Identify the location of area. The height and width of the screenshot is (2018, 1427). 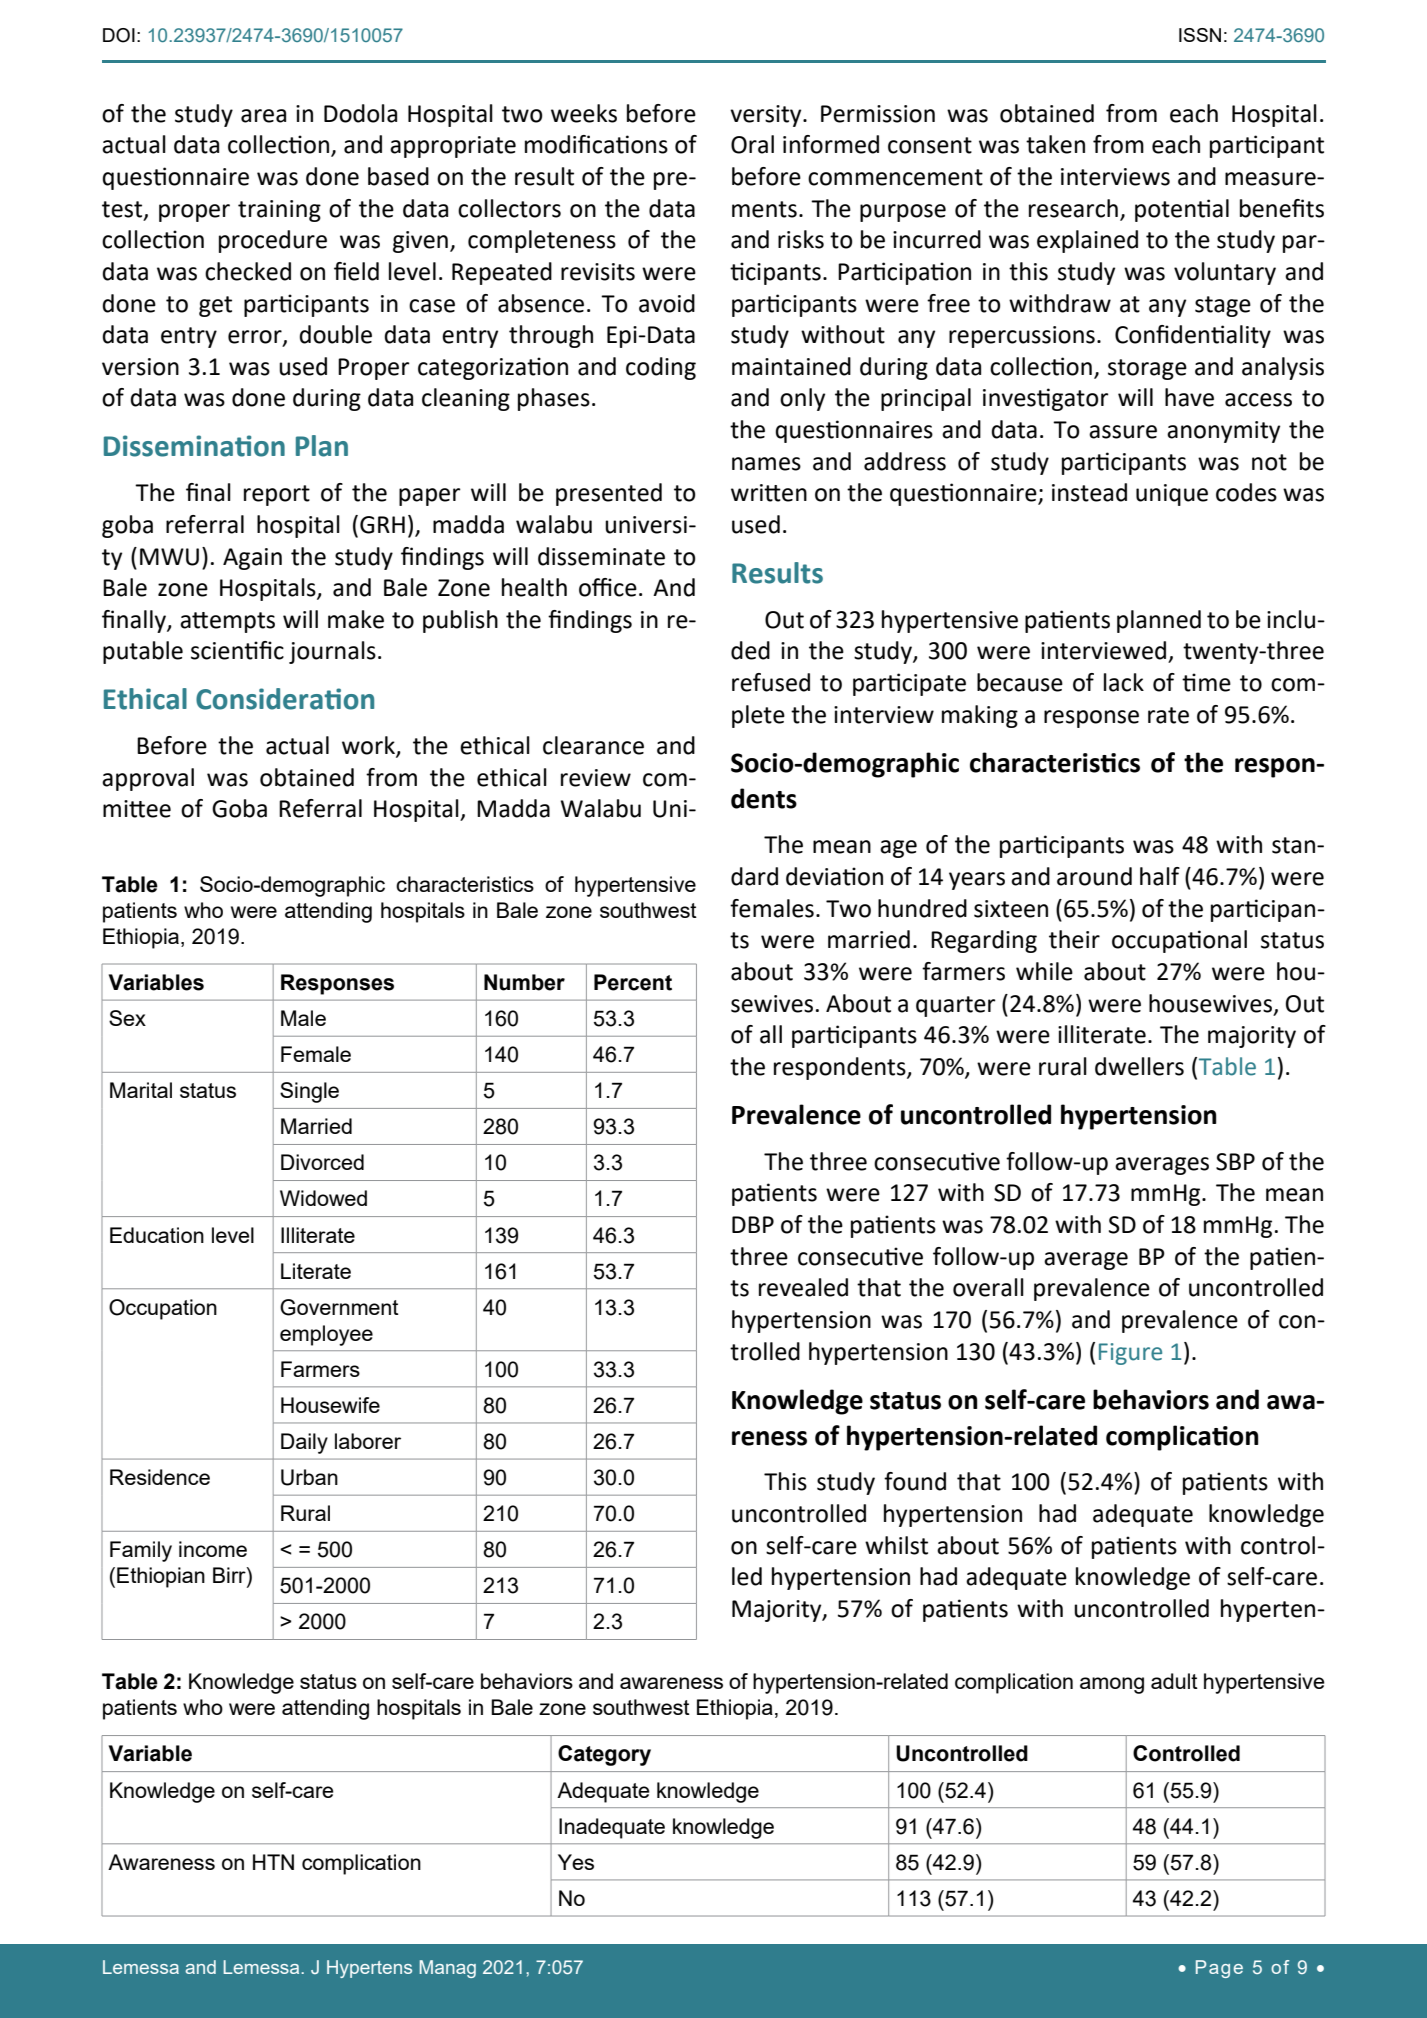
(263, 116).
